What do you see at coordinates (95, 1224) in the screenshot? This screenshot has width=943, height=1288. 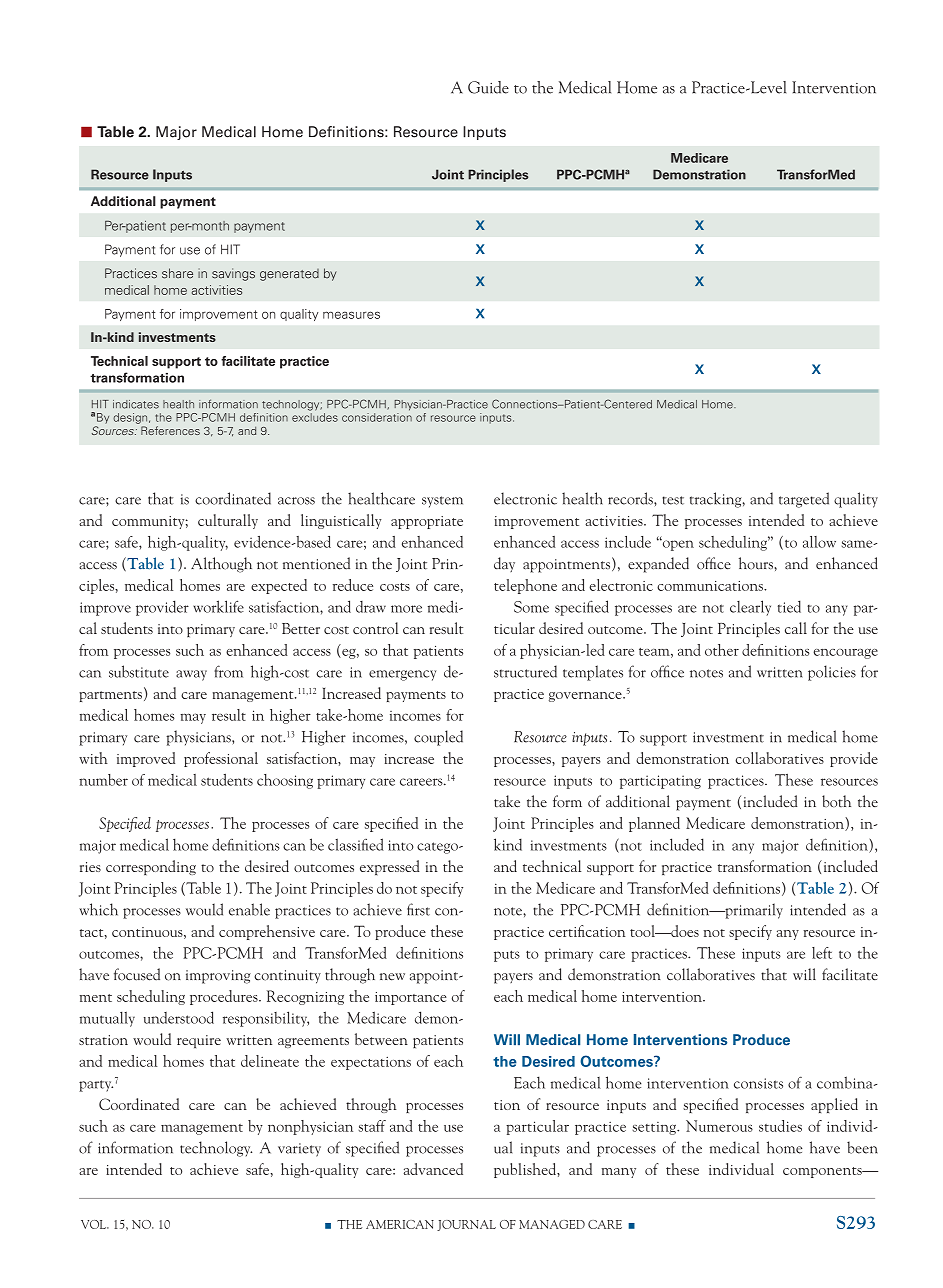 I see `VOL` at bounding box center [95, 1224].
